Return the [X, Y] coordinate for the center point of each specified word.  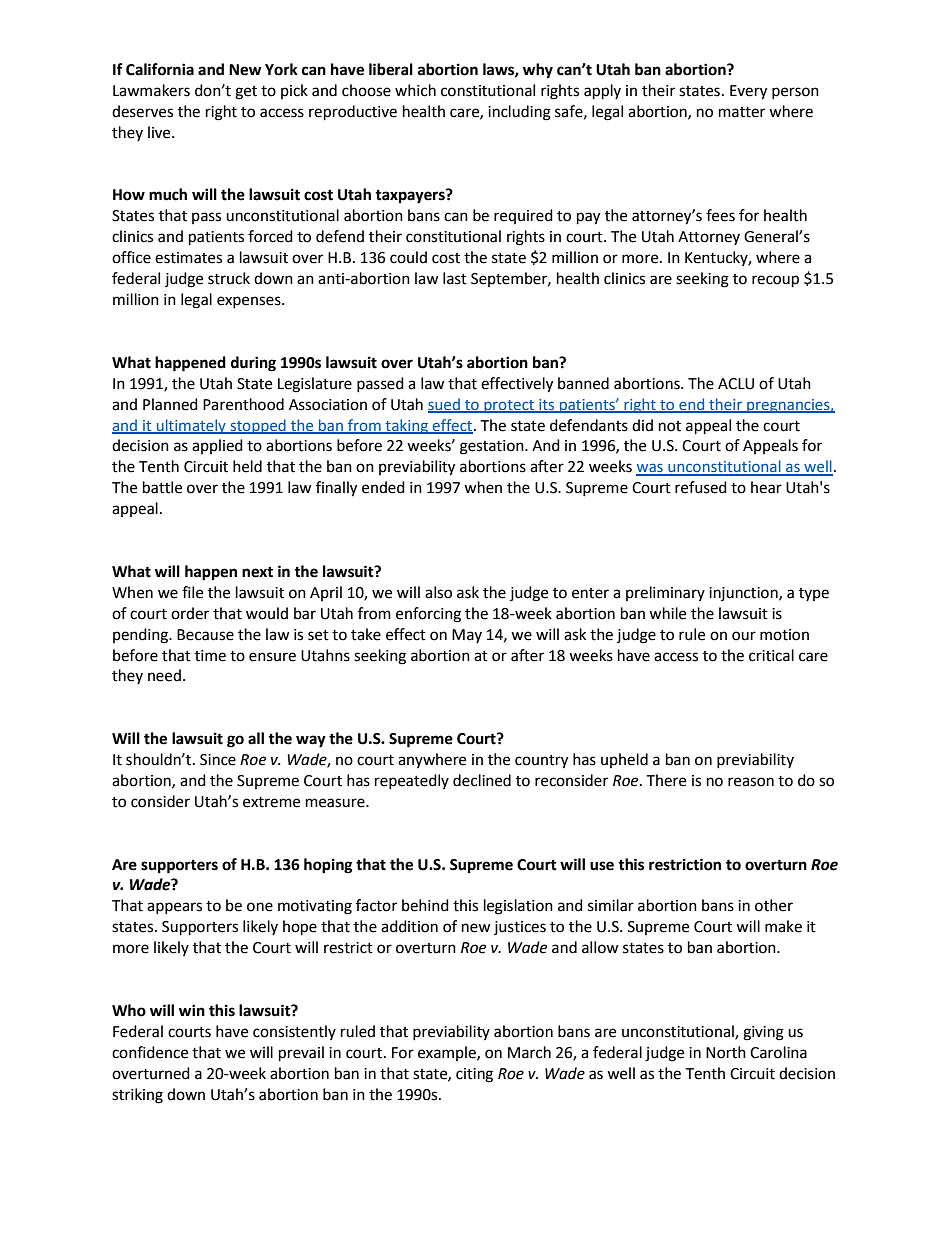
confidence [150, 1052]
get [246, 93]
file [192, 592]
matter [742, 112]
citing [474, 1075]
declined [482, 780]
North [726, 1052]
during [253, 364]
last [455, 278]
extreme [271, 802]
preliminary [665, 593]
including [519, 113]
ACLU [736, 384]
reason [751, 782]
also [438, 592]
